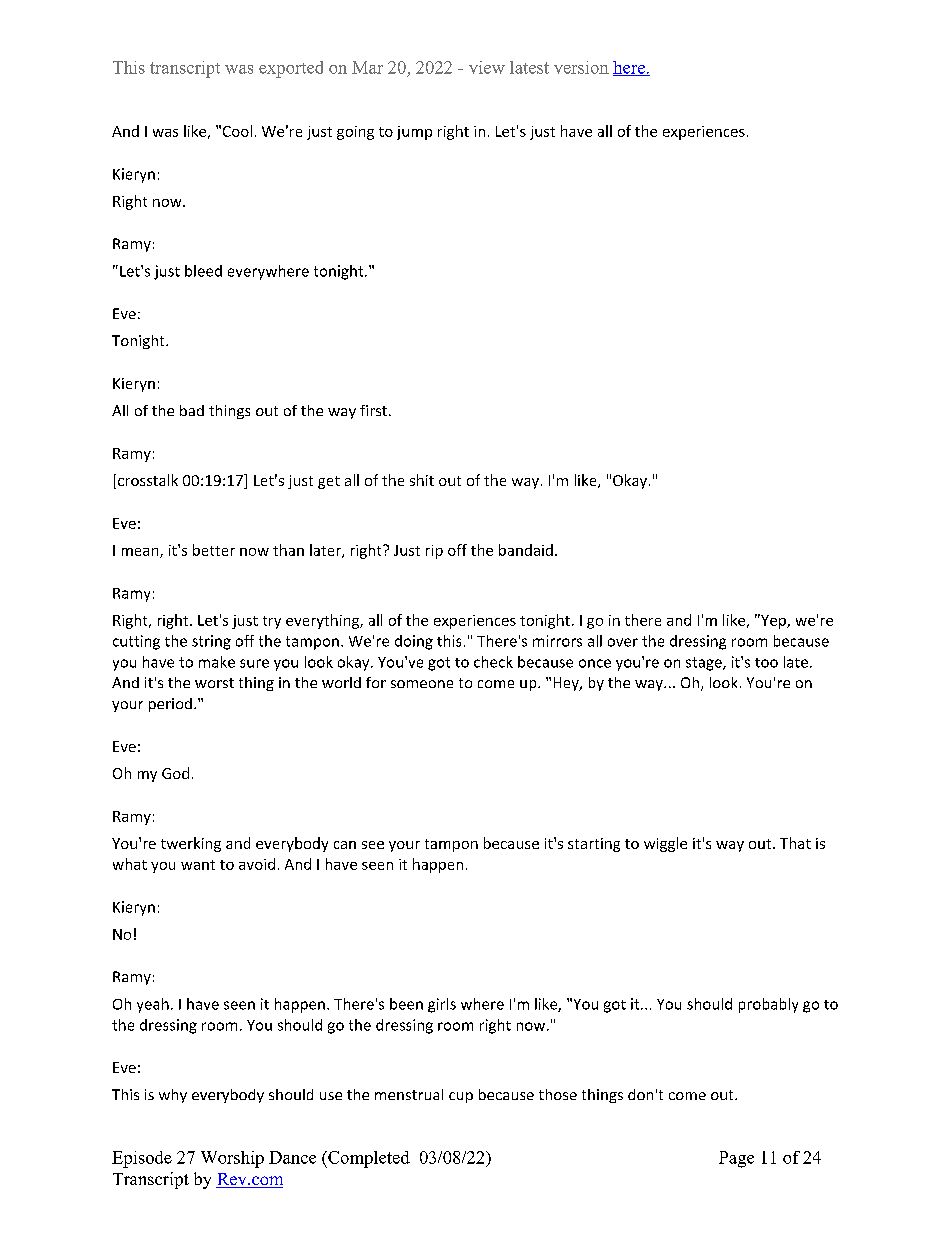 The height and width of the screenshot is (1233, 952). I want to click on Worship, so click(232, 1159).
